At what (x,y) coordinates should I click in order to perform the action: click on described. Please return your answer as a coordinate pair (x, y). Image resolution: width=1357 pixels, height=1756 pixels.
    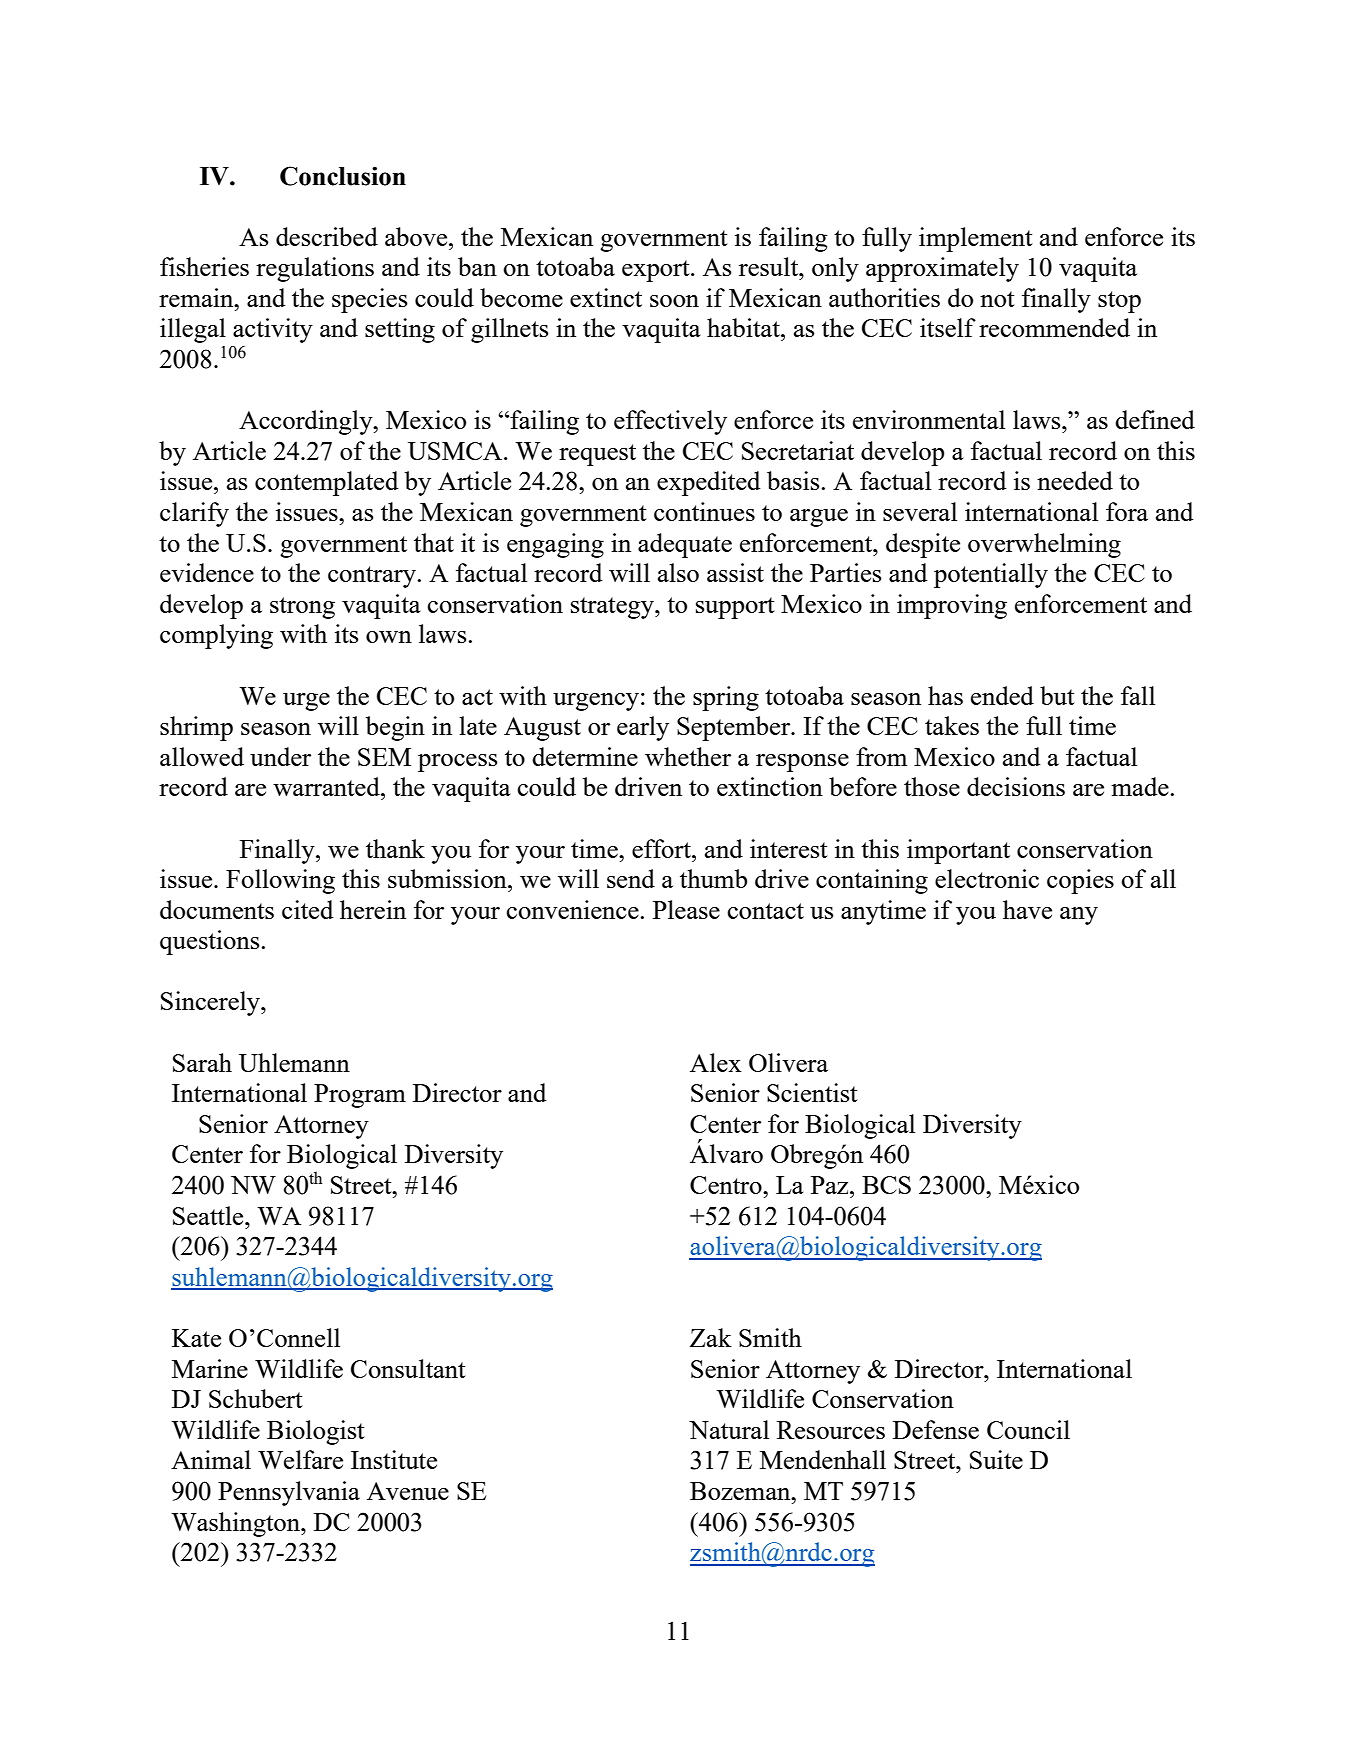
    Looking at the image, I should click on (327, 236).
